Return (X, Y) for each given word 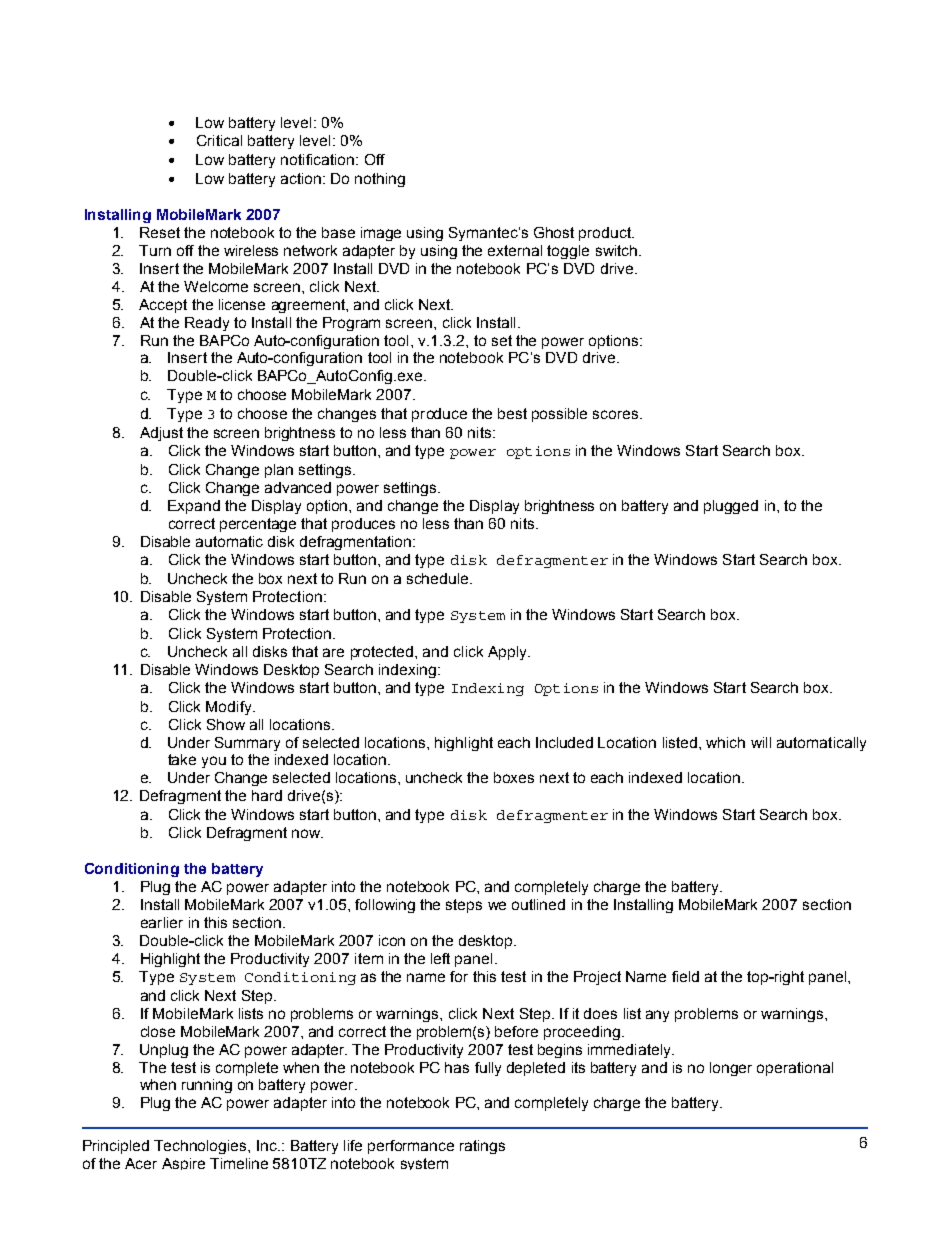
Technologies (201, 1147)
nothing (380, 180)
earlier (162, 922)
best (512, 413)
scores (617, 414)
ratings (482, 1147)
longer (731, 1069)
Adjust (161, 434)
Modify (230, 708)
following (385, 906)
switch (616, 250)
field (685, 976)
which (725, 742)
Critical (219, 140)
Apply (508, 653)
